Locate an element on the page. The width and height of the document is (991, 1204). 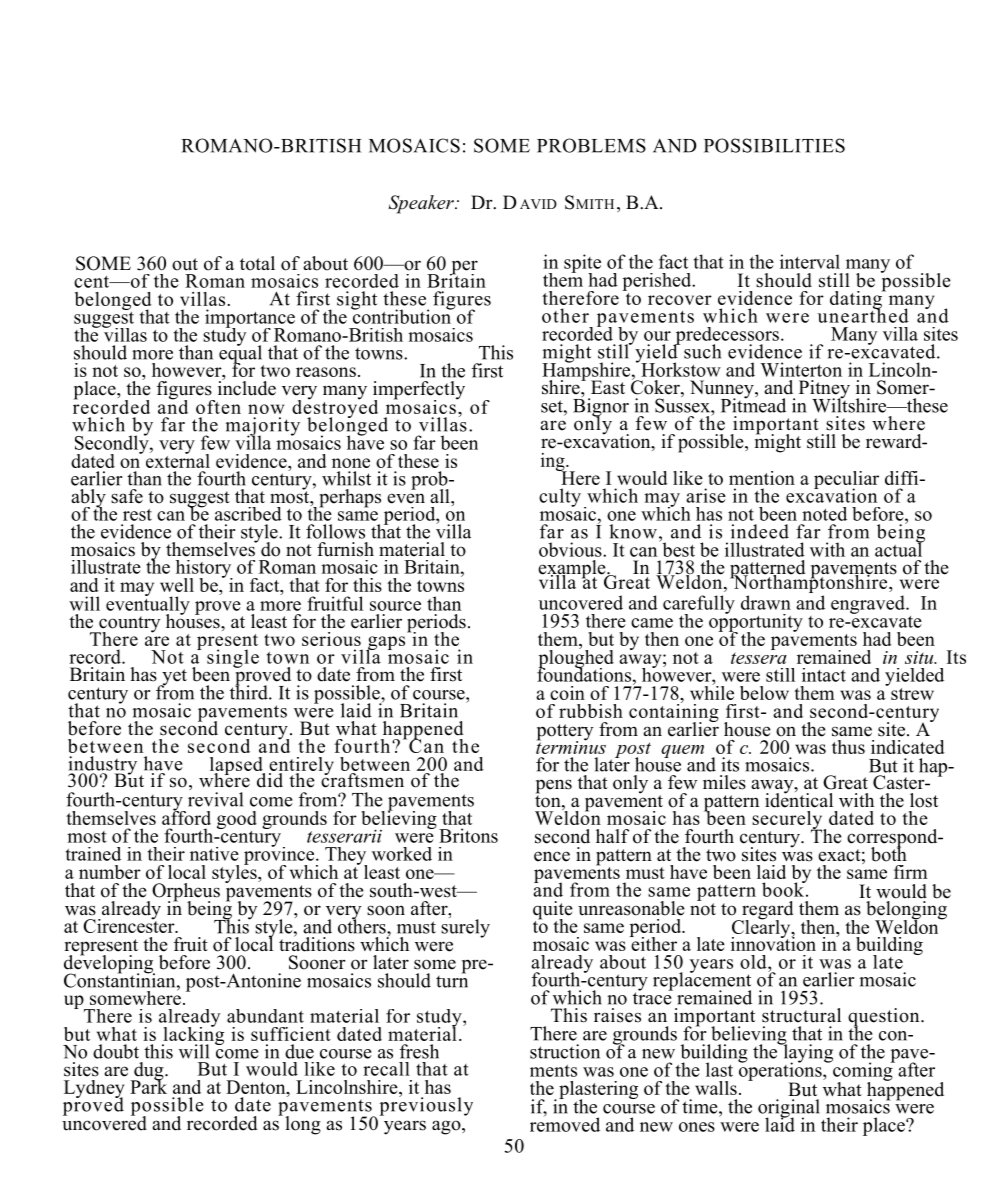
external is located at coordinates (176, 459).
